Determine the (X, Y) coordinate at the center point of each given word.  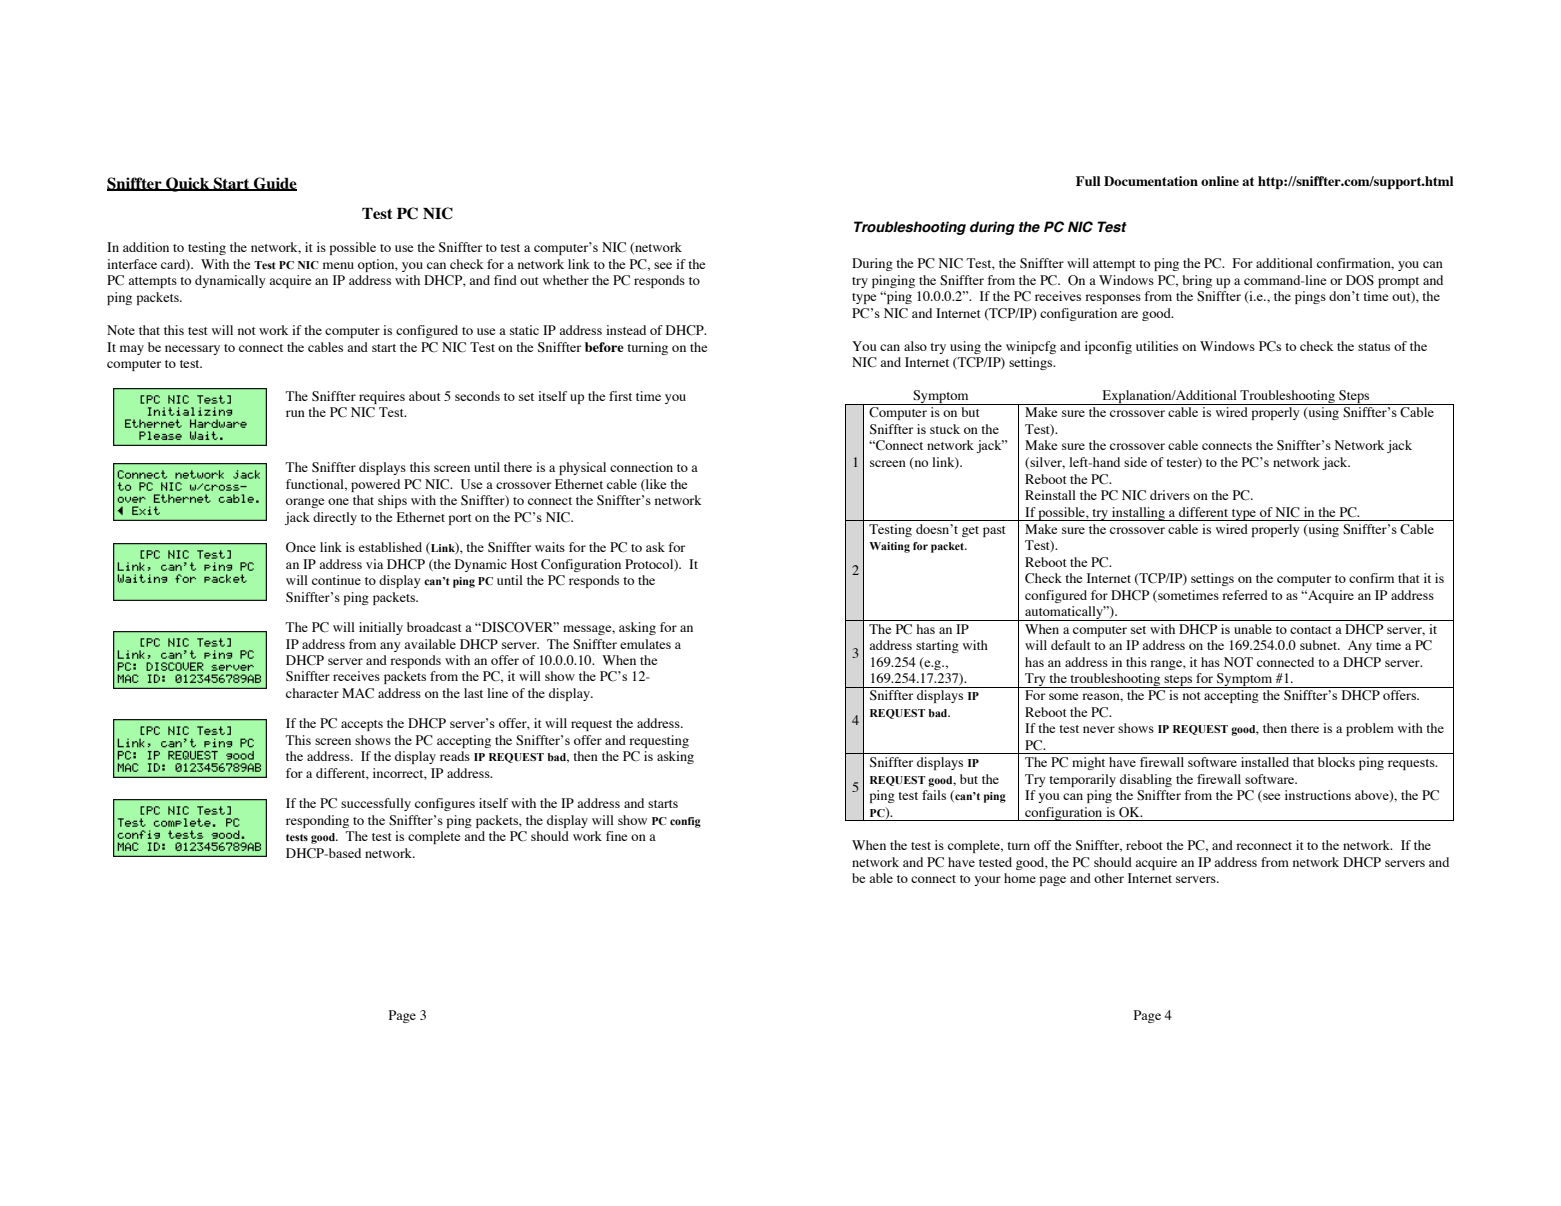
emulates (645, 644)
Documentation (1151, 181)
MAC (358, 693)
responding (317, 821)
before (604, 347)
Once (301, 547)
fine (616, 836)
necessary (192, 350)
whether (566, 280)
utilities (1157, 346)
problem (1370, 729)
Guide (274, 184)
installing (1138, 514)
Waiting (889, 547)
